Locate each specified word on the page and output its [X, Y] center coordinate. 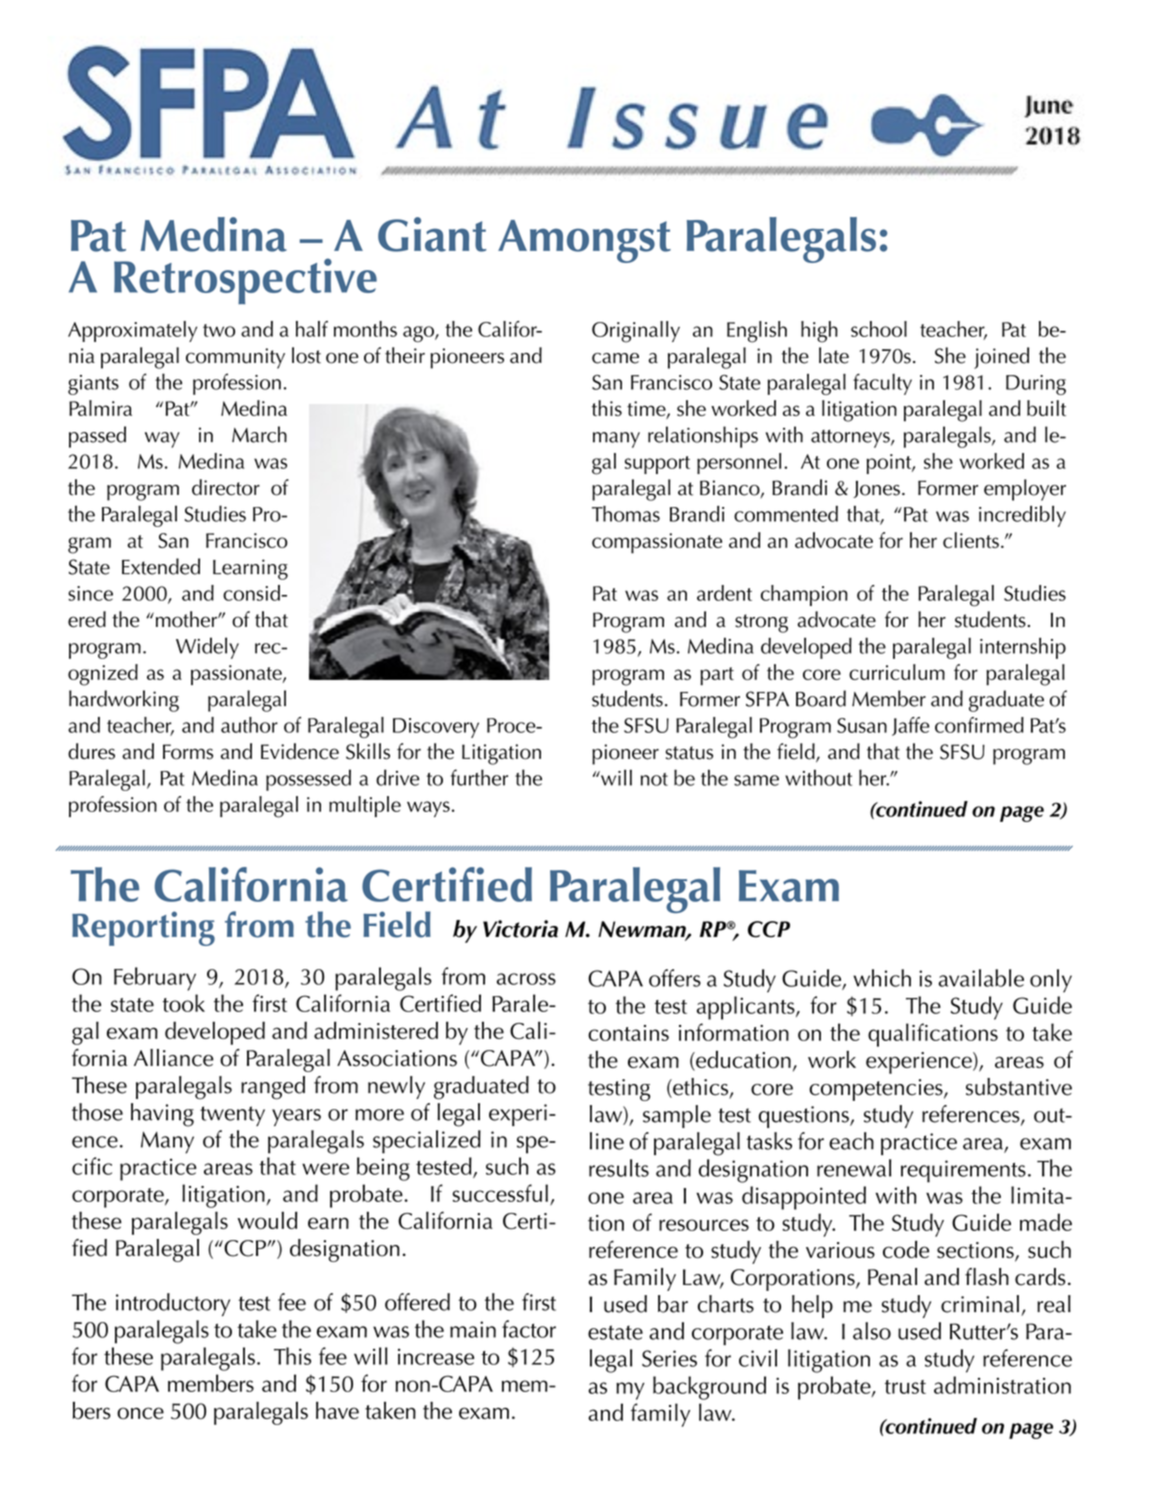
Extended [161, 566]
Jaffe [911, 726]
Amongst [584, 241]
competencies [877, 1090]
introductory [173, 1304]
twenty [232, 1116]
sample [677, 1116]
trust [905, 1387]
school [879, 329]
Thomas [626, 514]
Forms [188, 752]
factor [529, 1329]
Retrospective [245, 281]
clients [971, 540]
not [654, 779]
